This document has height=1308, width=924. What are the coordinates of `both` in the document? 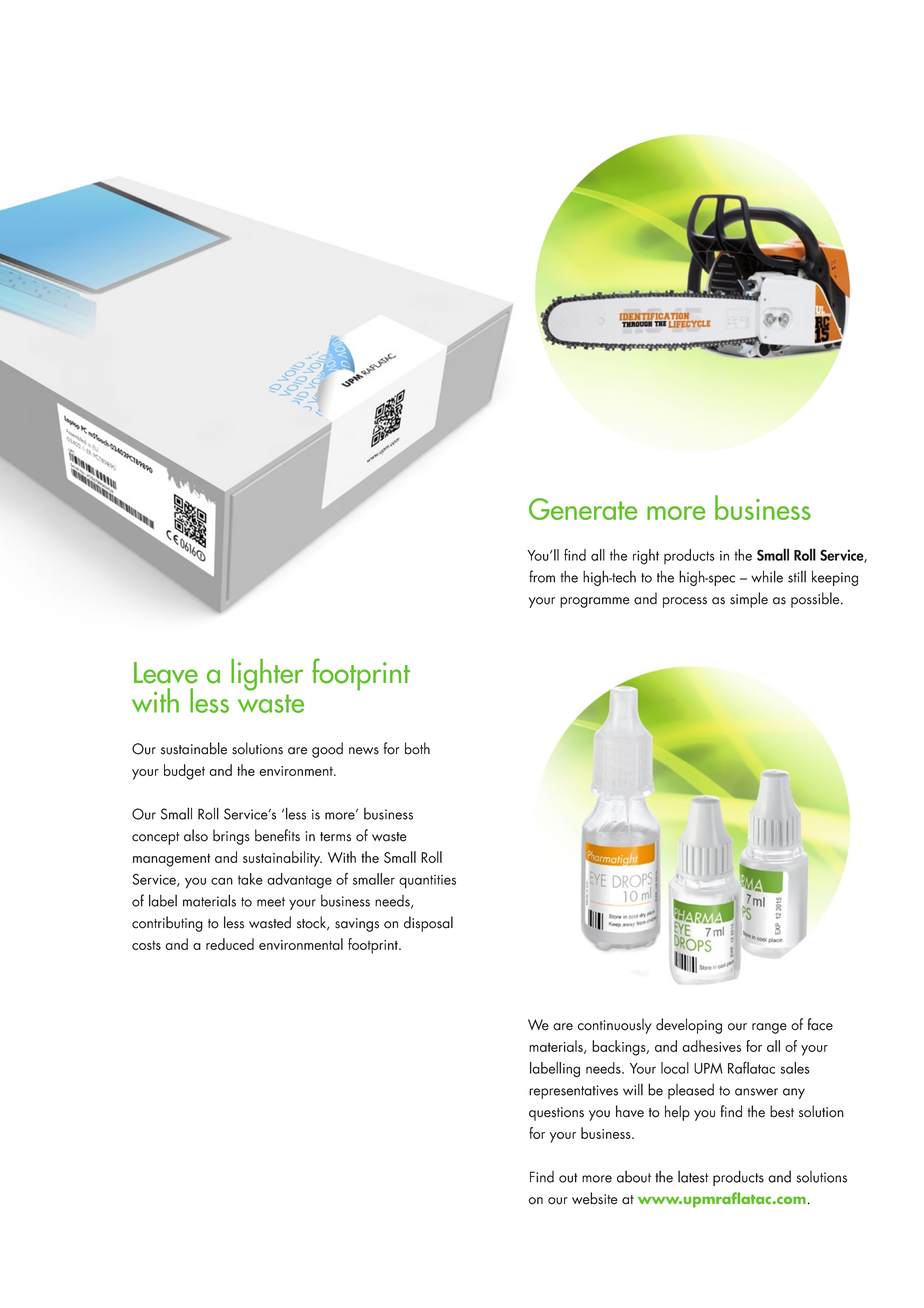 It's located at (417, 748).
